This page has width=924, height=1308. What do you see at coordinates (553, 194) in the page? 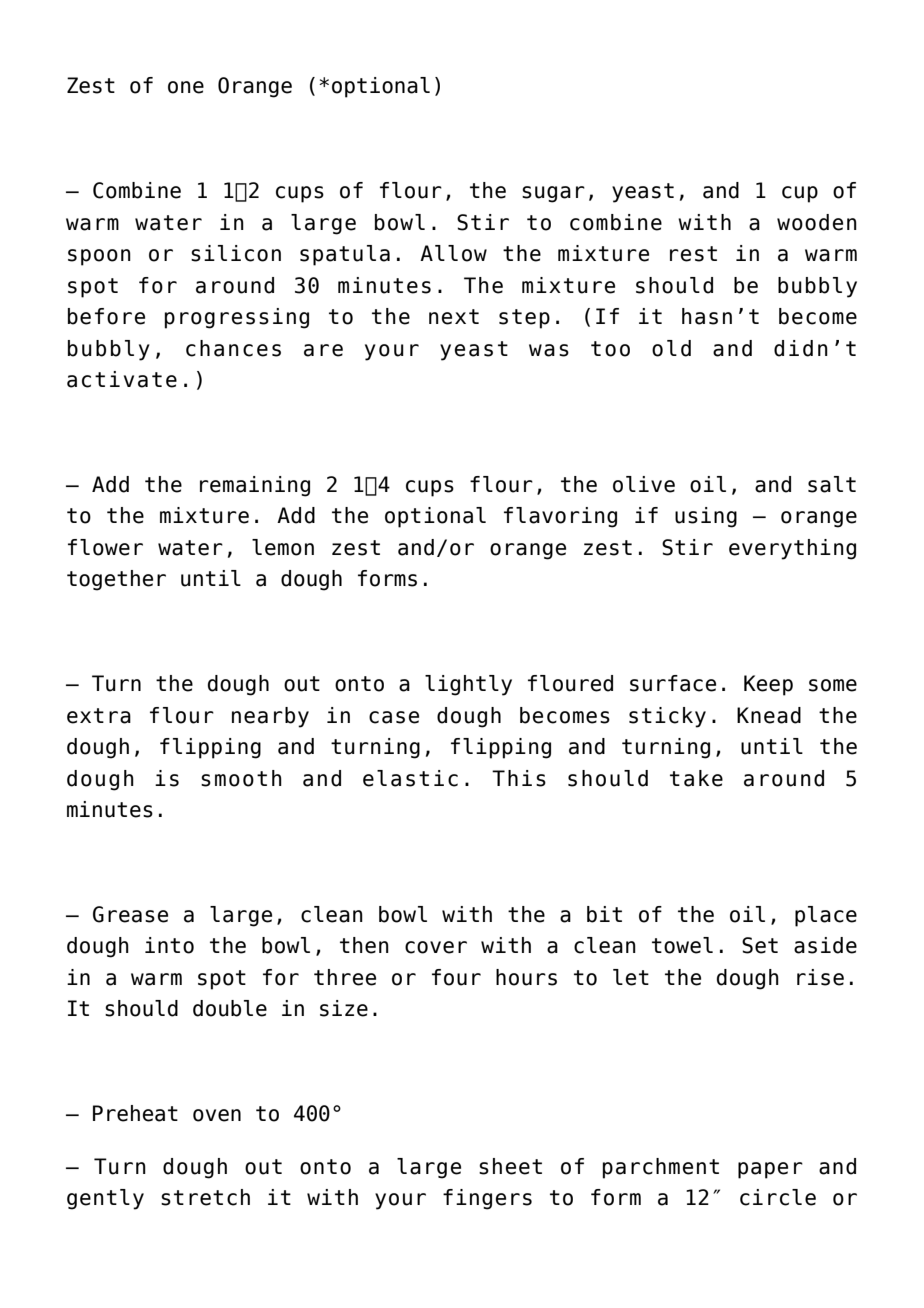
I see `sugar` at bounding box center [553, 194].
